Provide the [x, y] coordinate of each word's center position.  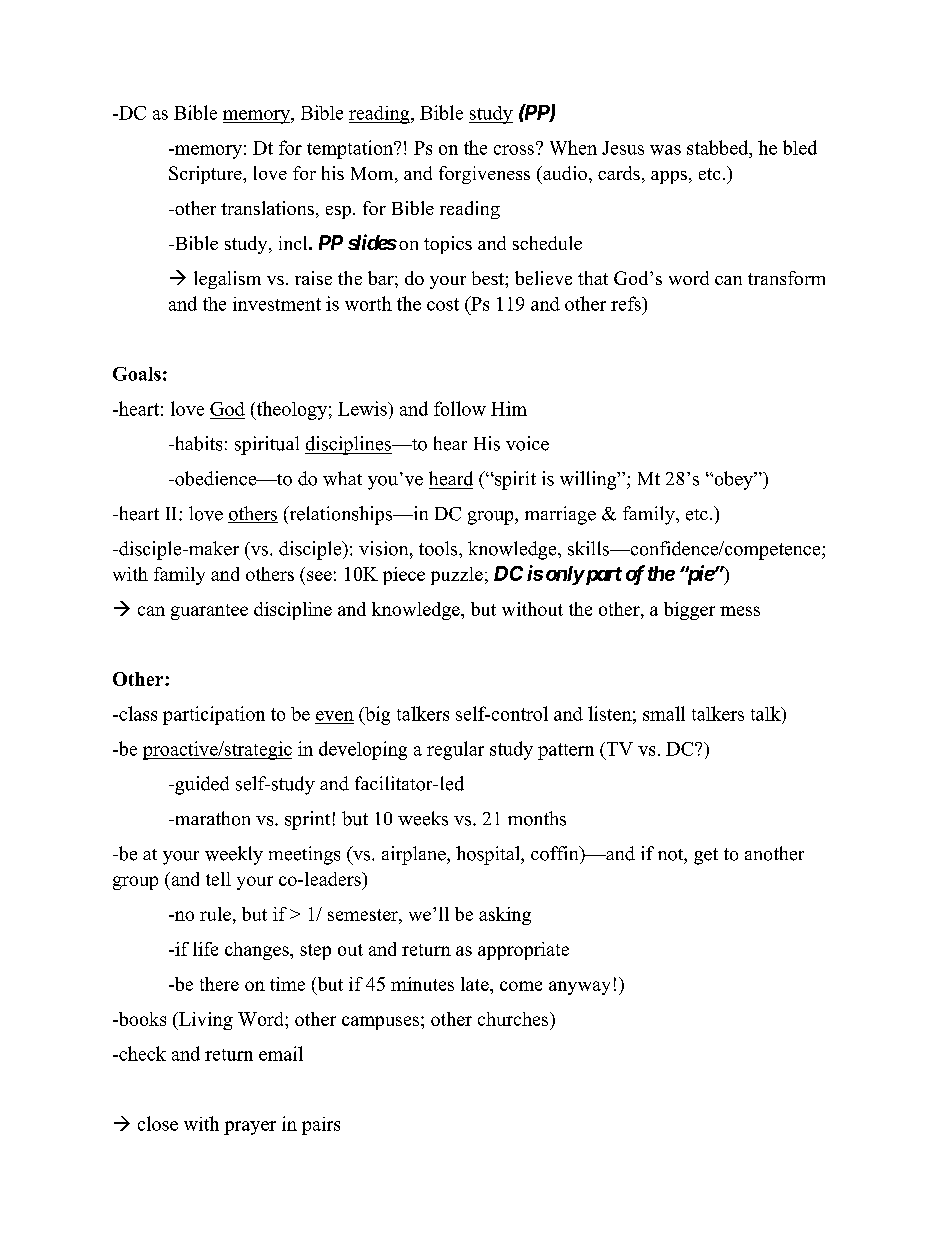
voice [527, 443]
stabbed [719, 147]
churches [514, 1019]
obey [734, 480]
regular [455, 750]
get [706, 856]
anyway [579, 988]
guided [201, 785]
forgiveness [484, 175]
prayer [250, 1128]
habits [197, 443]
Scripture [206, 175]
